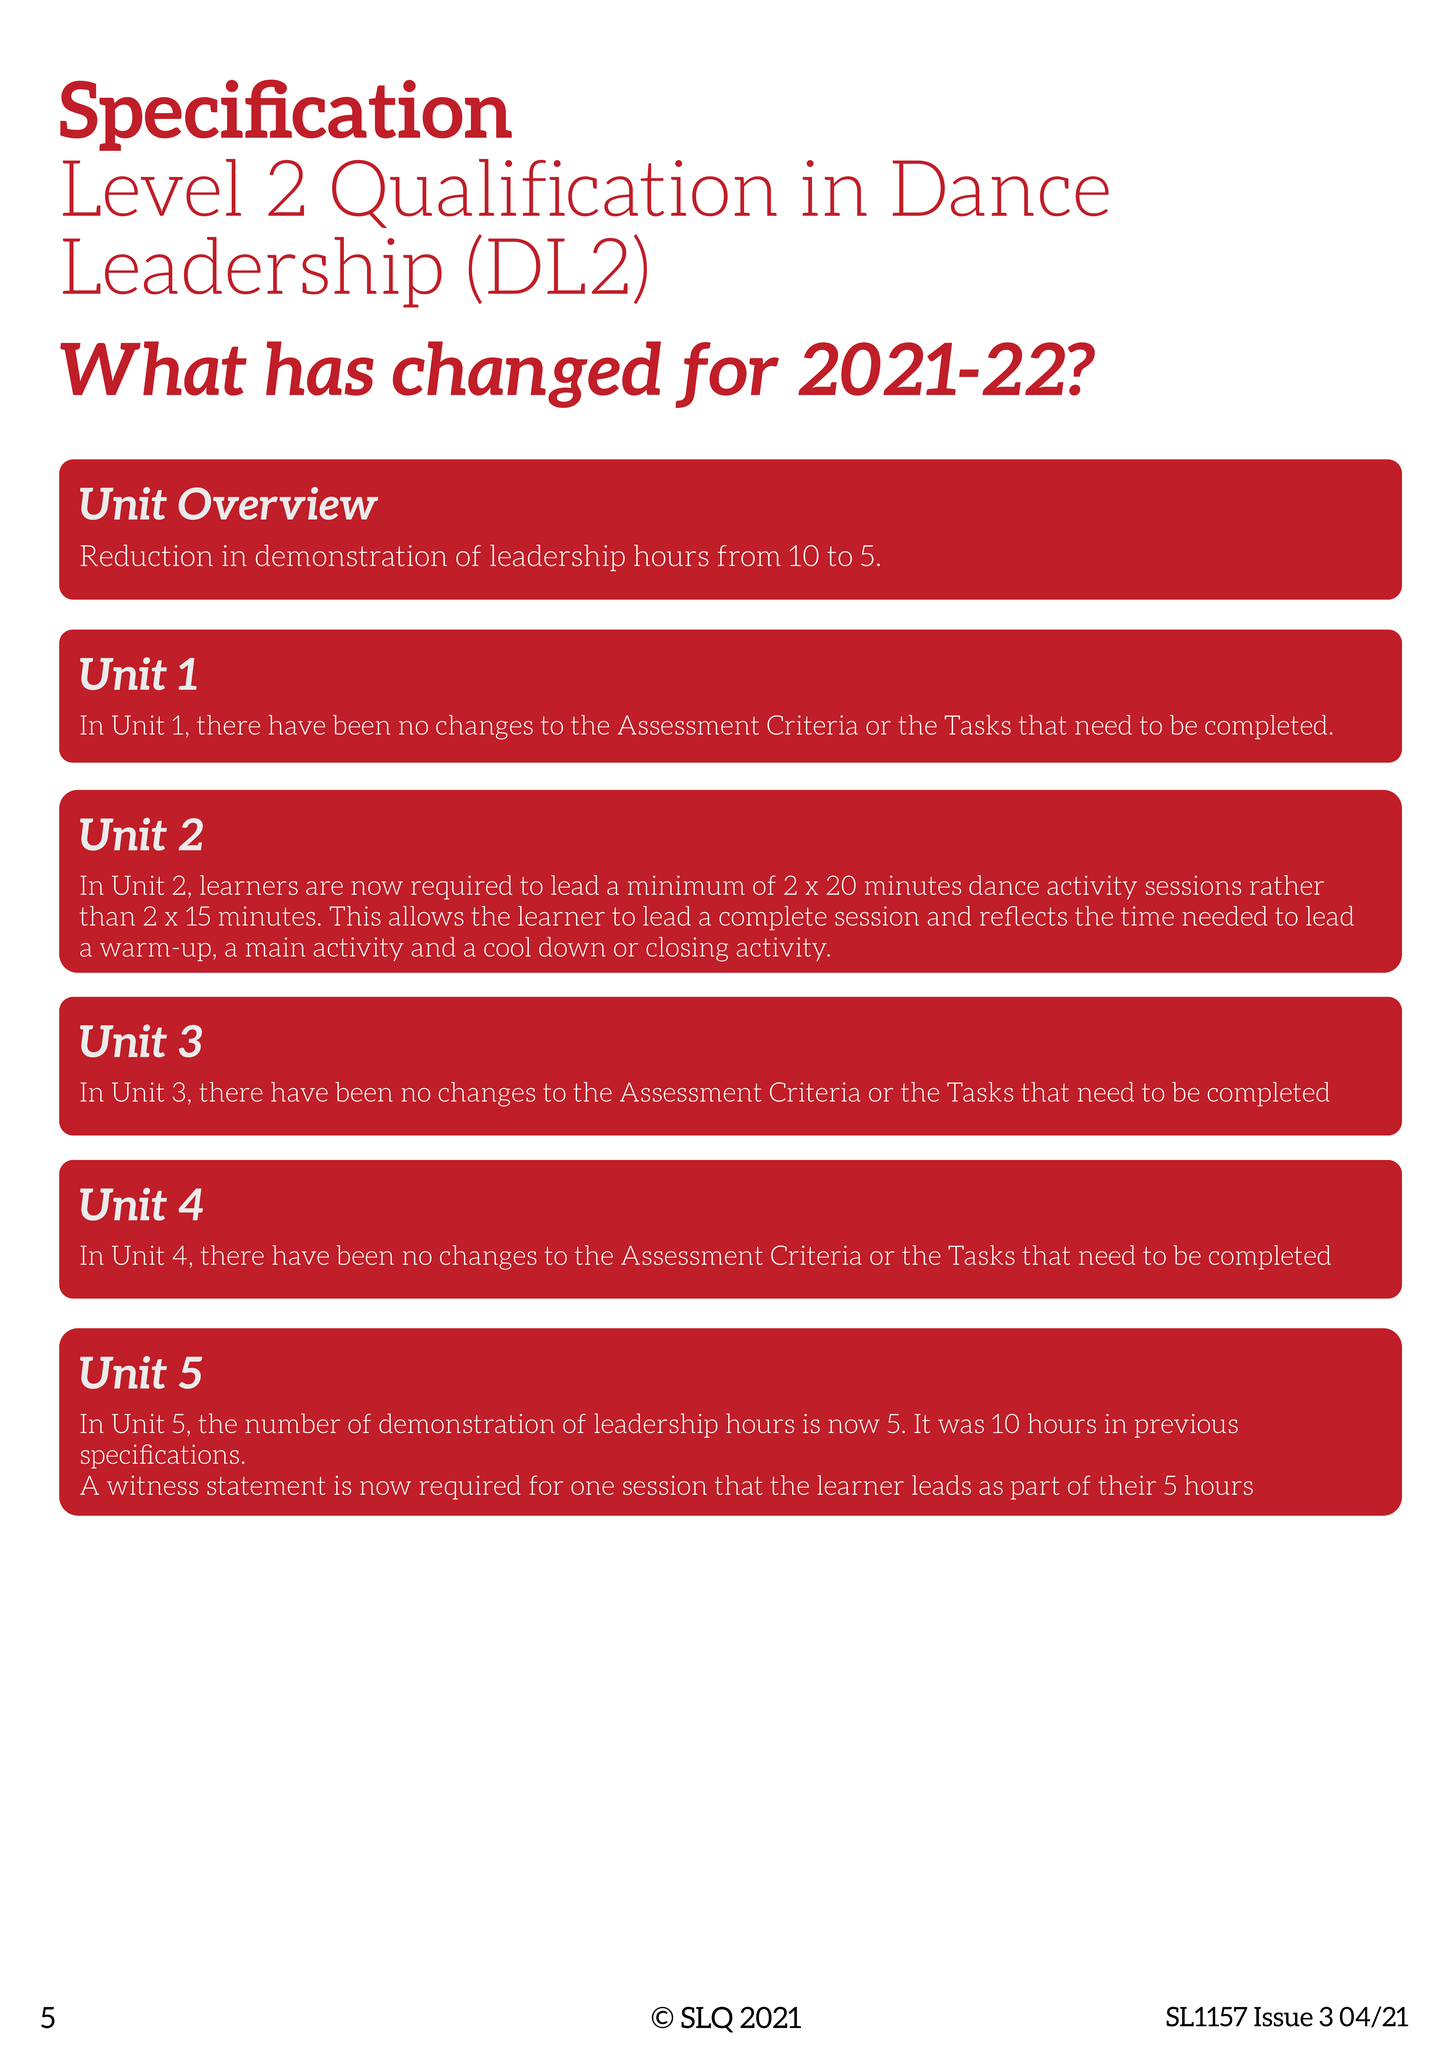  Describe the element at coordinates (147, 555) in the screenshot. I see `Reduction` at that location.
